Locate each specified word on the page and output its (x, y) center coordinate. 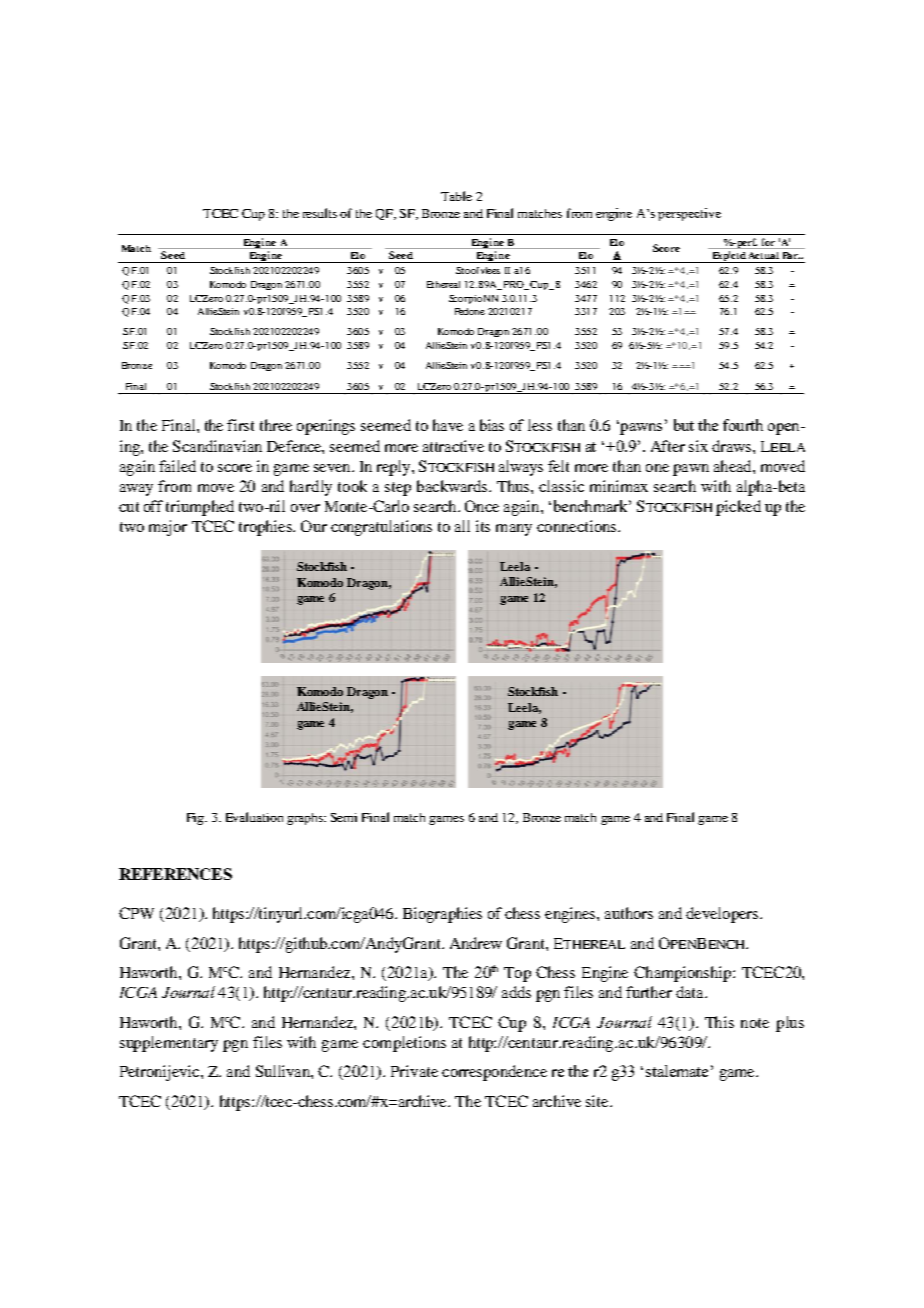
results (320, 213)
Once (482, 506)
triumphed (200, 508)
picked (738, 508)
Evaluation (254, 817)
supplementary (169, 1044)
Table (456, 196)
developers (723, 915)
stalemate (677, 1071)
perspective (689, 214)
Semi (344, 817)
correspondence (494, 1073)
